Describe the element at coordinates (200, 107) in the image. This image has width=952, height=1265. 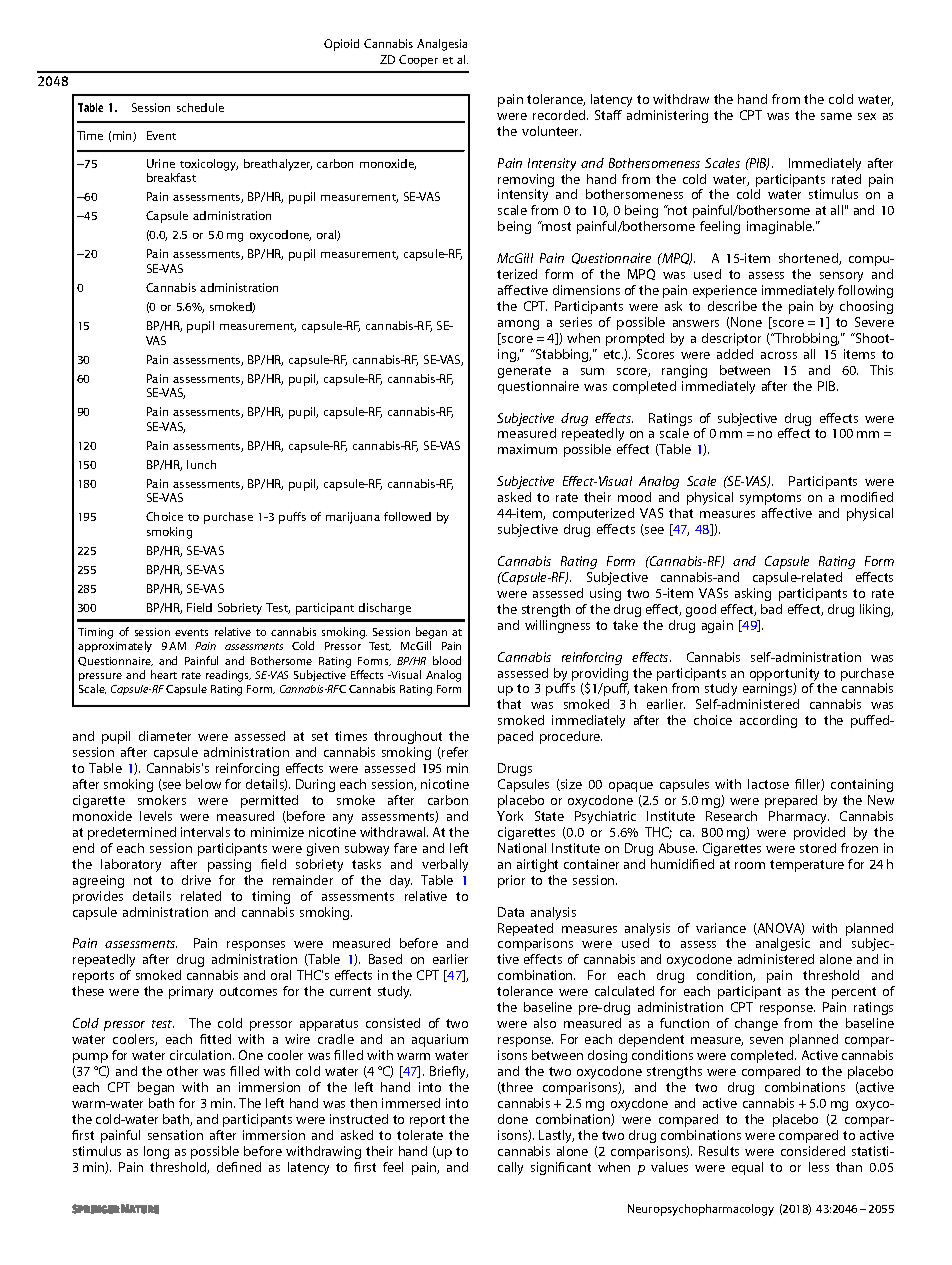
I see `schedule` at that location.
